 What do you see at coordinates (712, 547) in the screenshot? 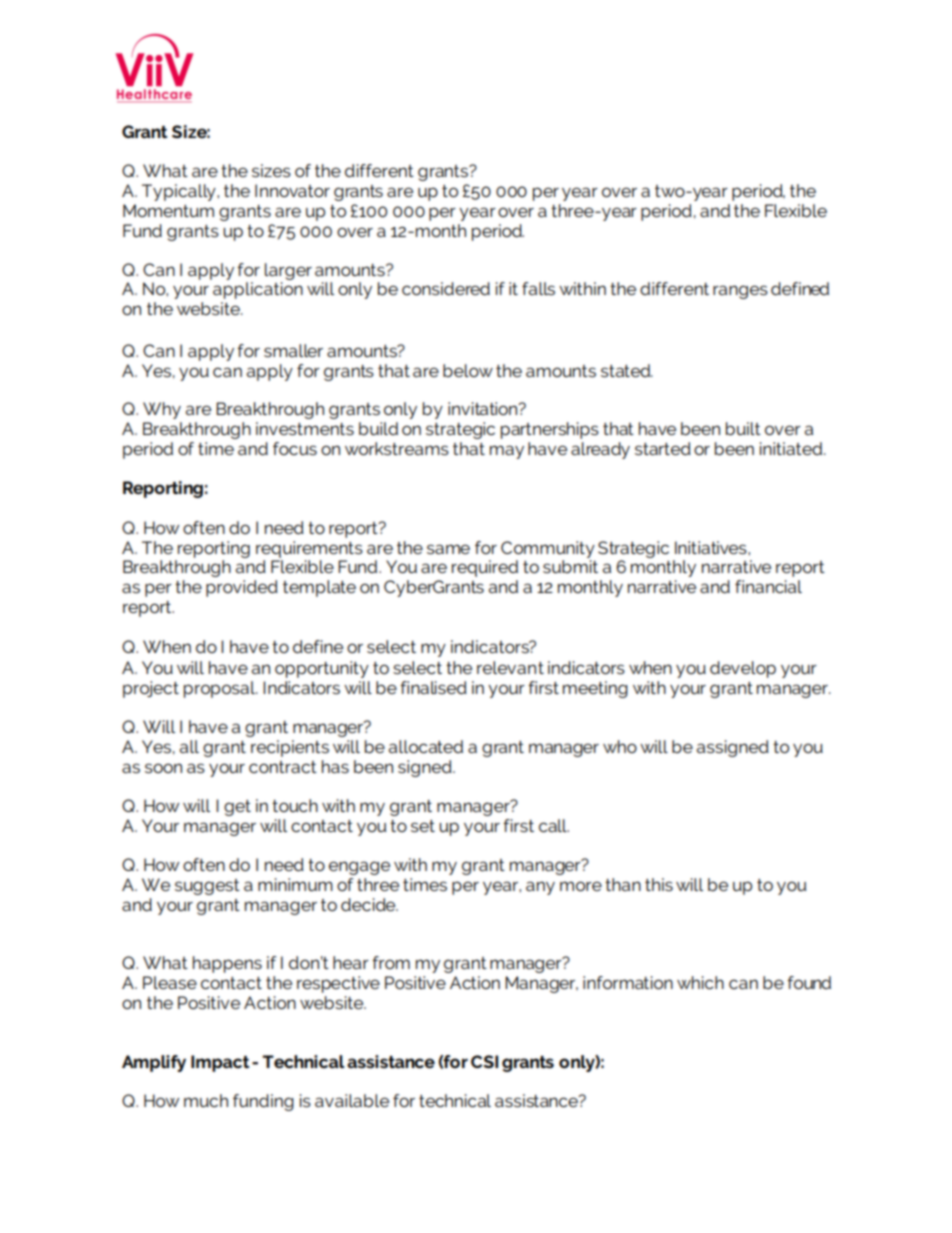
I see `Initiatives` at bounding box center [712, 547].
